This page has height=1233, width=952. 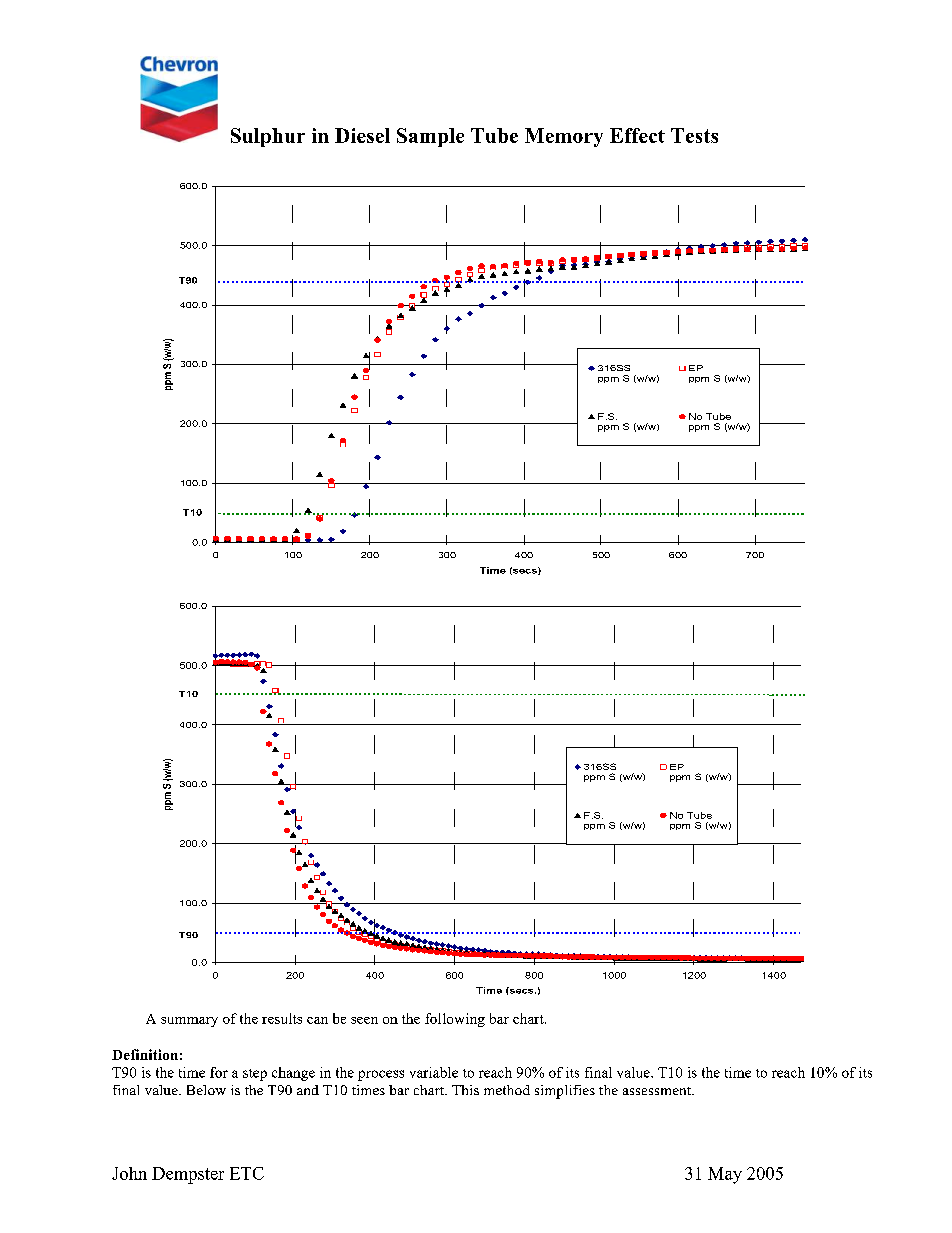 I want to click on ETC, so click(x=247, y=1173).
